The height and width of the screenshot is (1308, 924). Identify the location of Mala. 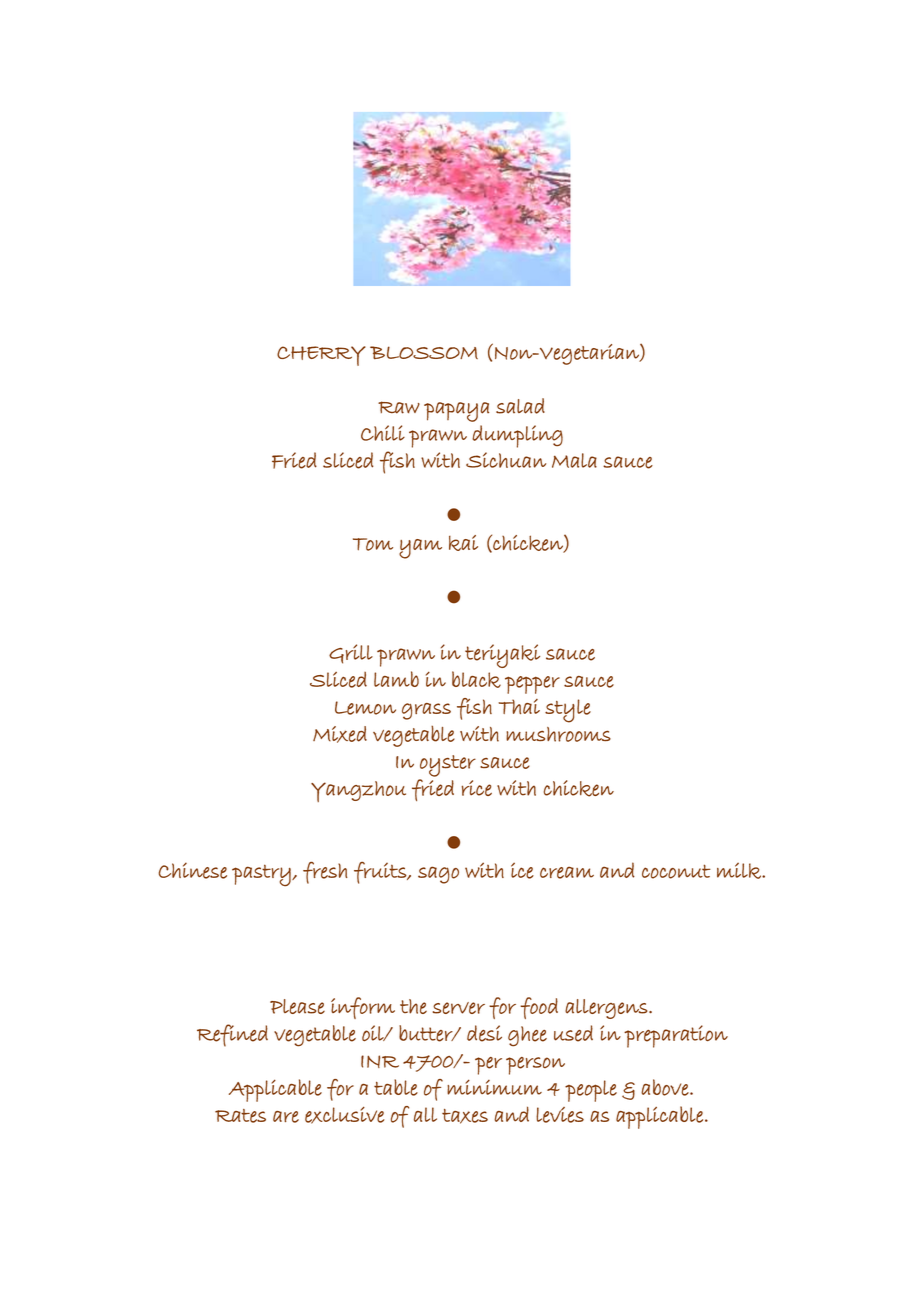
(574, 460).
